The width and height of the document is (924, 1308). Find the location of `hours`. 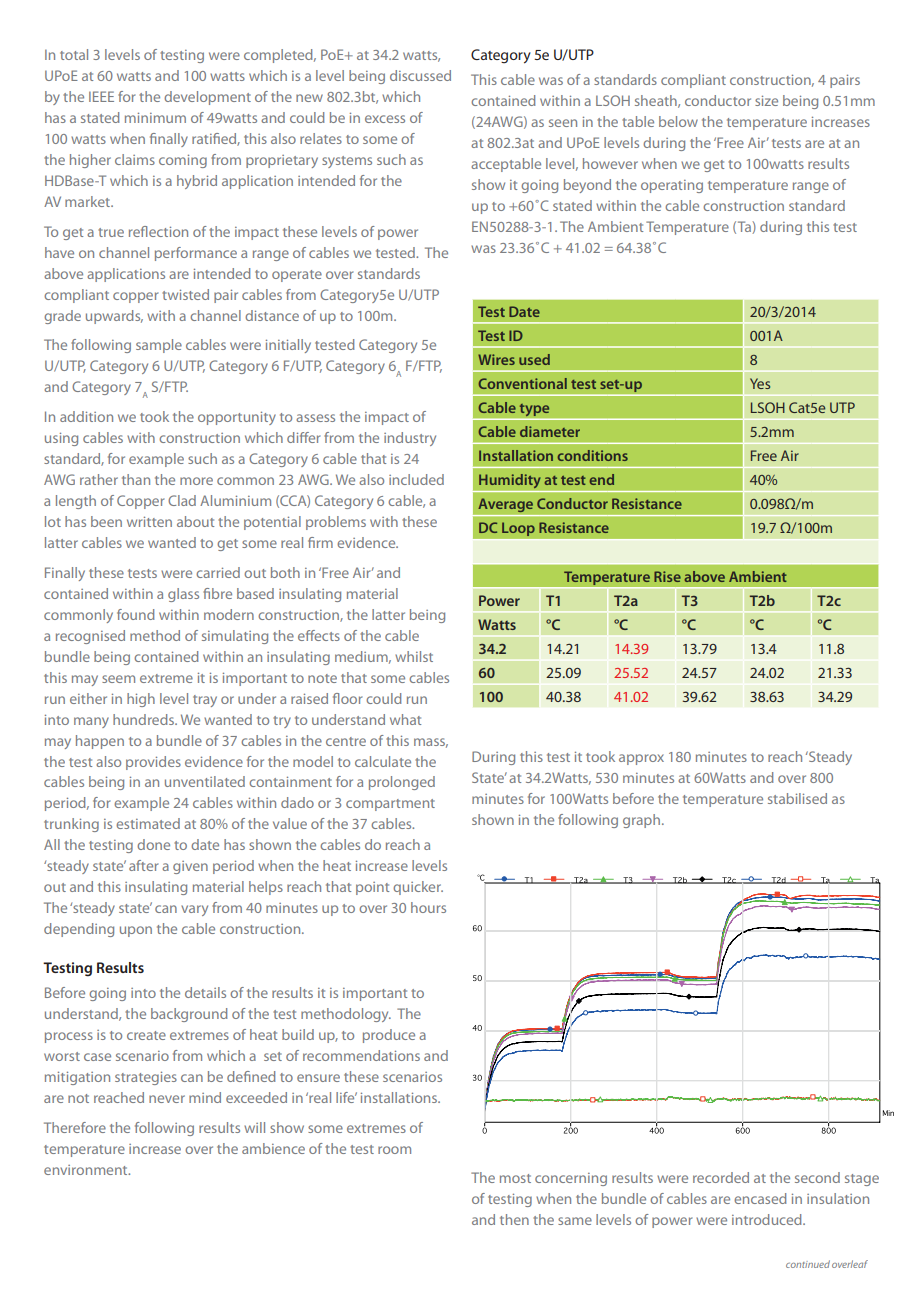

hours is located at coordinates (428, 907).
